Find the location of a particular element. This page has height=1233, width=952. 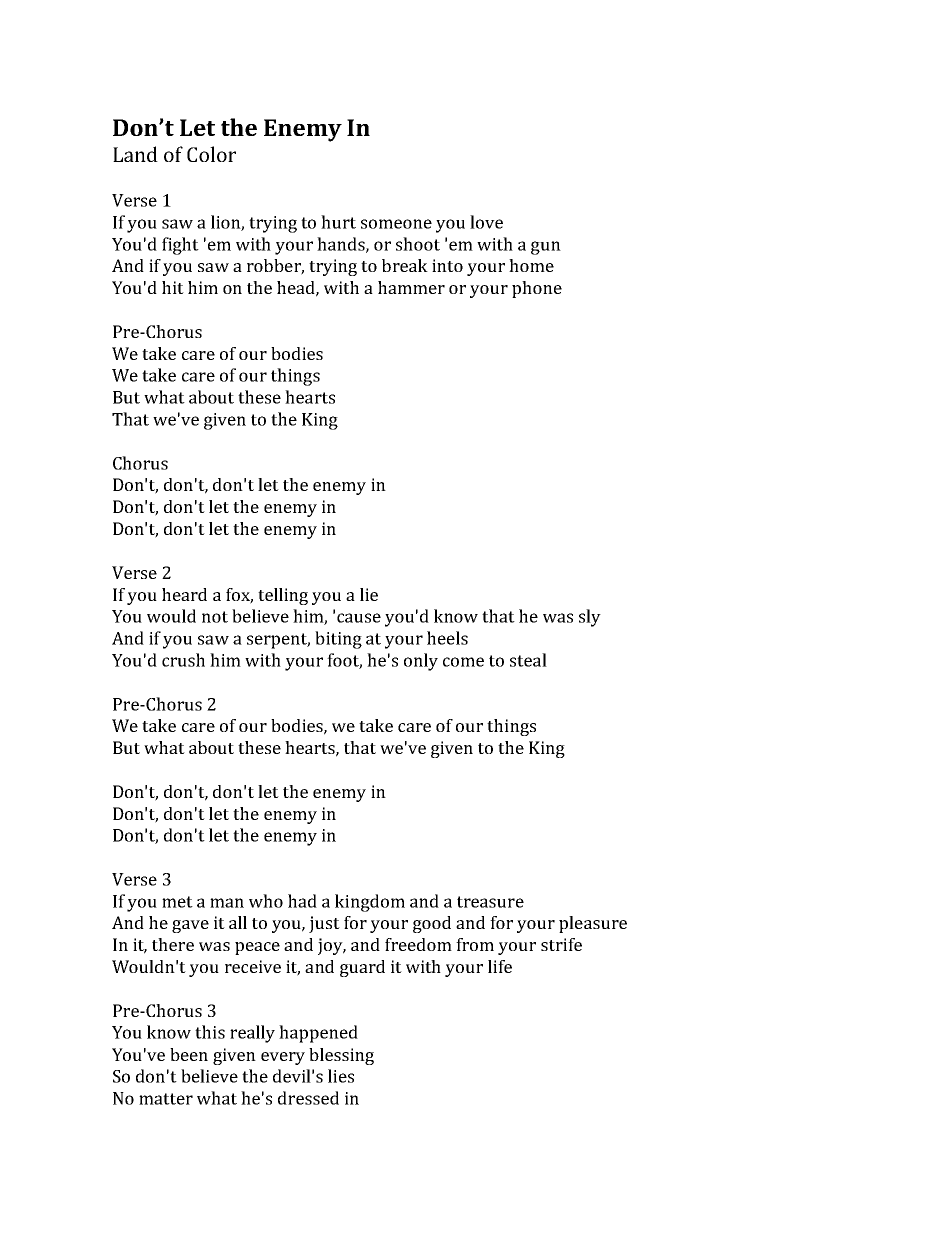

been is located at coordinates (189, 1054).
